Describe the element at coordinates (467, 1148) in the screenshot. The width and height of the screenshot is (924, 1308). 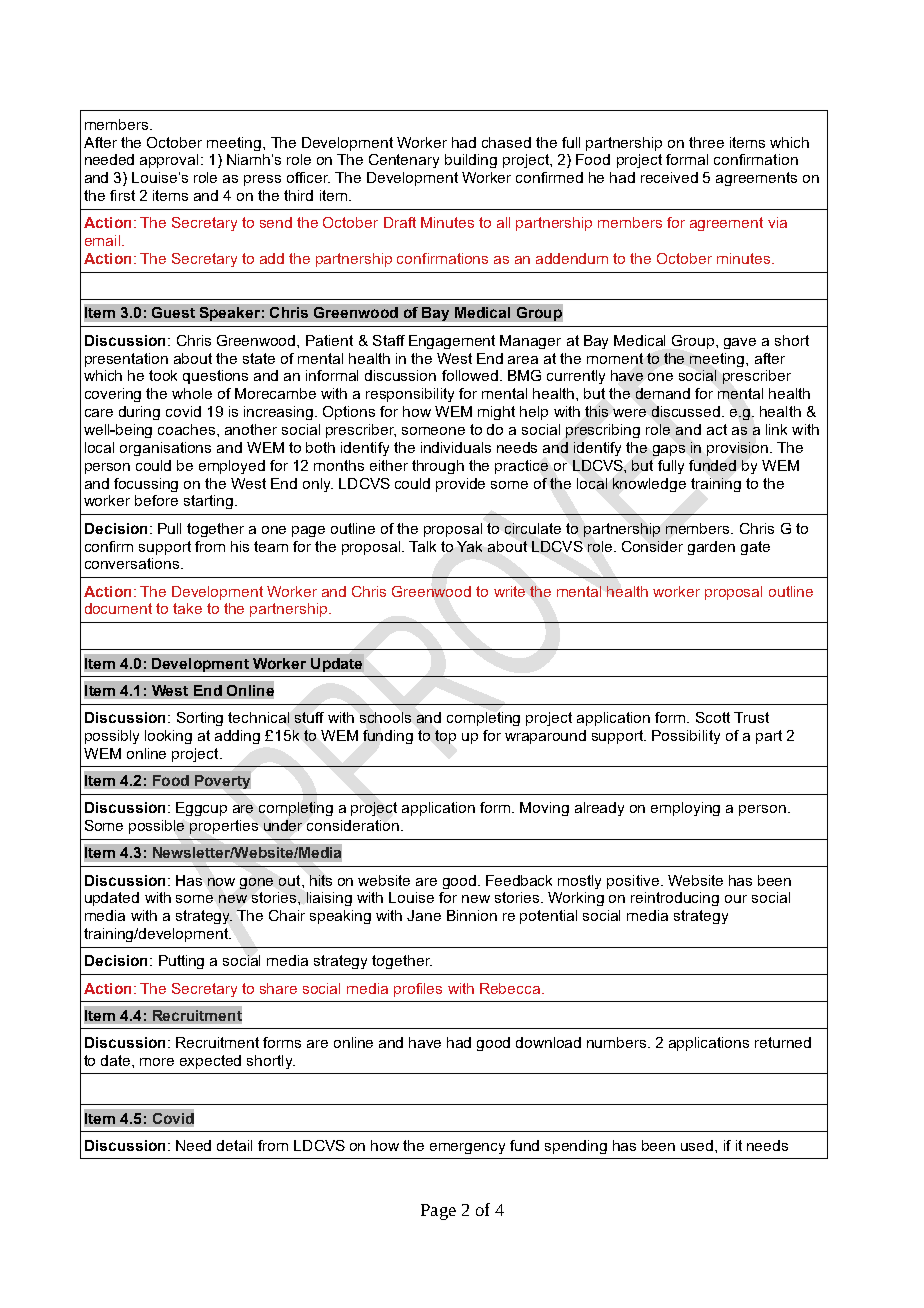
I see `emergency` at that location.
